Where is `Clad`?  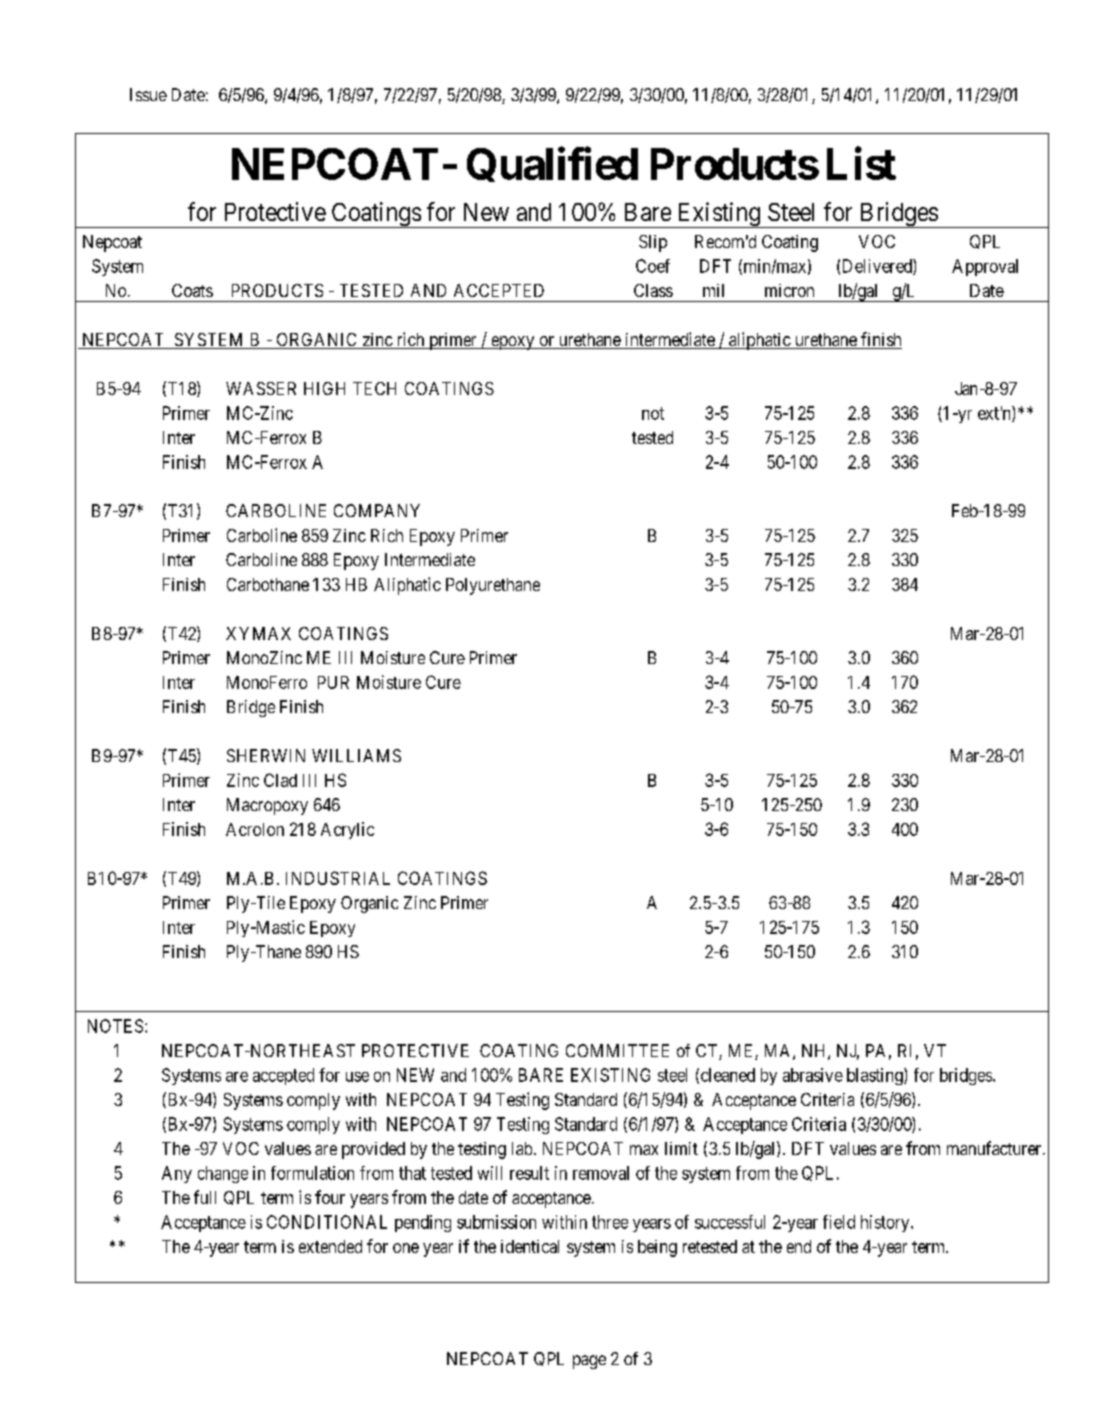 Clad is located at coordinates (280, 780).
